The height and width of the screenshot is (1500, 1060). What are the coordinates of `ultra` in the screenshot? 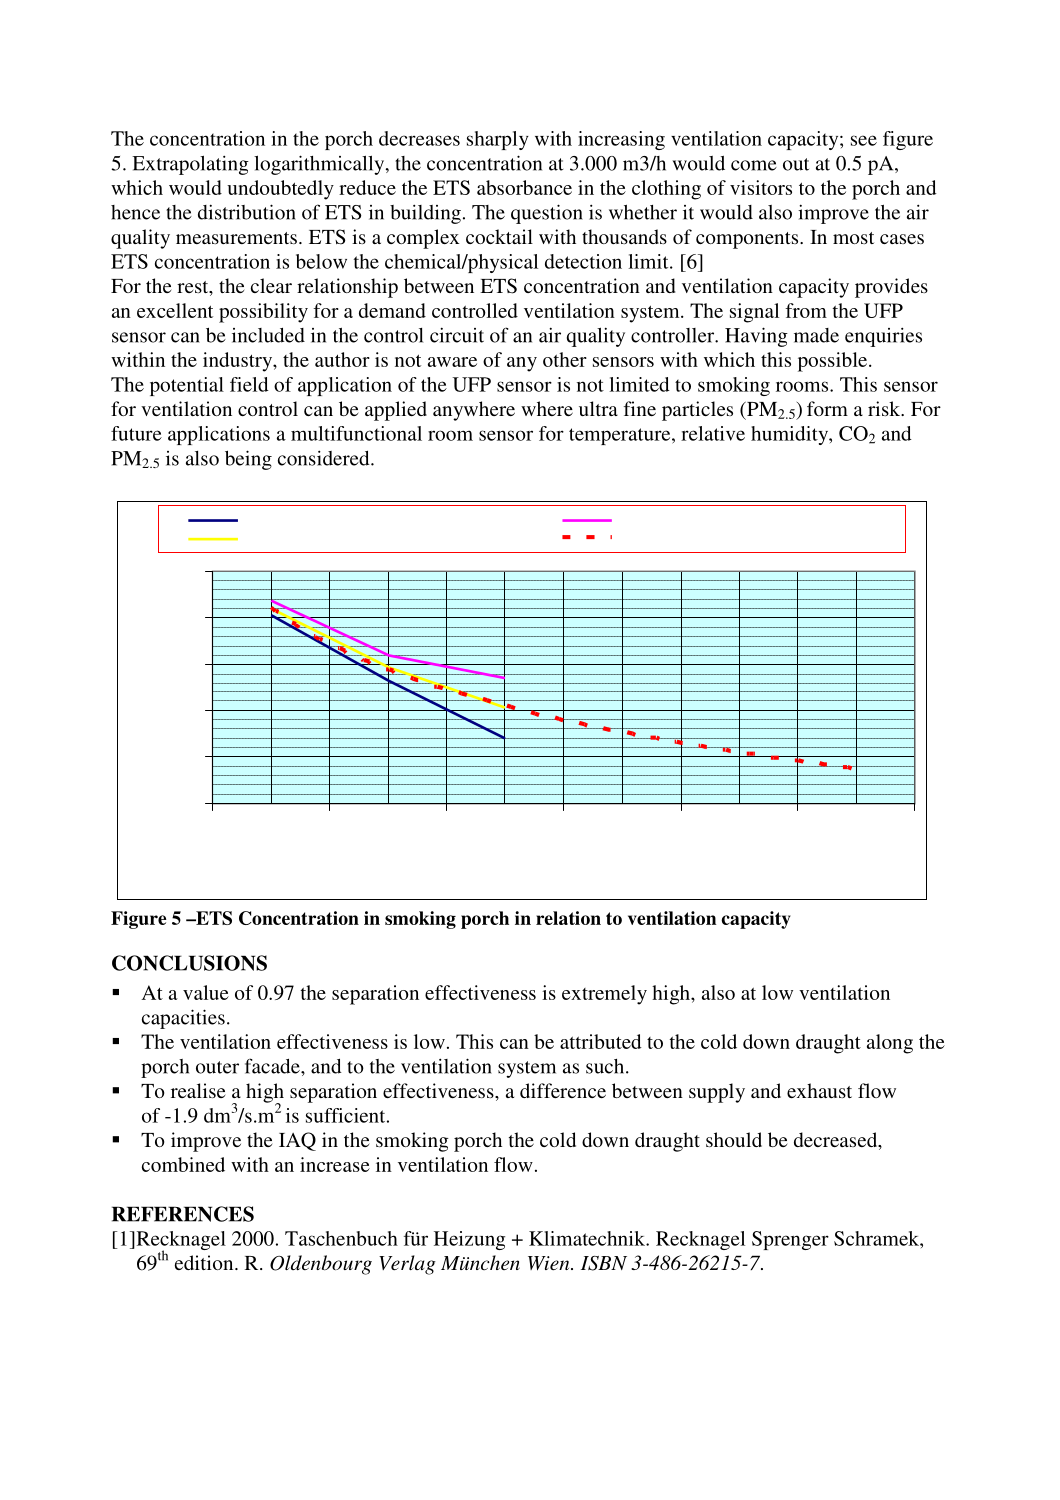 It's located at (598, 408).
